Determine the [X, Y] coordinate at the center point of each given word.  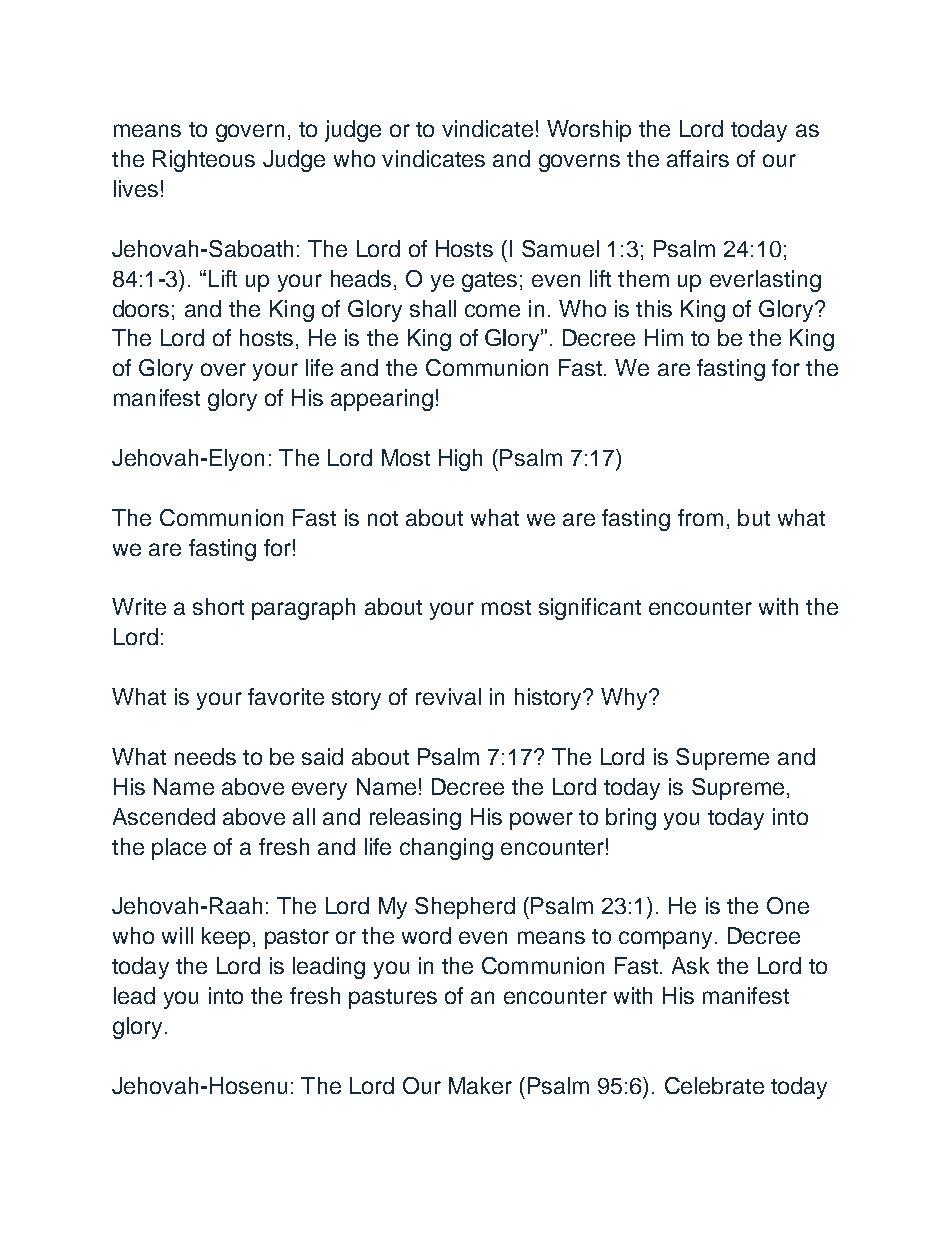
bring [631, 819]
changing [446, 849]
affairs [698, 158]
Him [664, 337]
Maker [480, 1085]
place [179, 849]
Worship [589, 131]
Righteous [204, 161]
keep [226, 938]
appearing [382, 400]
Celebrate [714, 1085]
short [218, 606]
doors [141, 308]
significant [590, 609]
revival [448, 696]
